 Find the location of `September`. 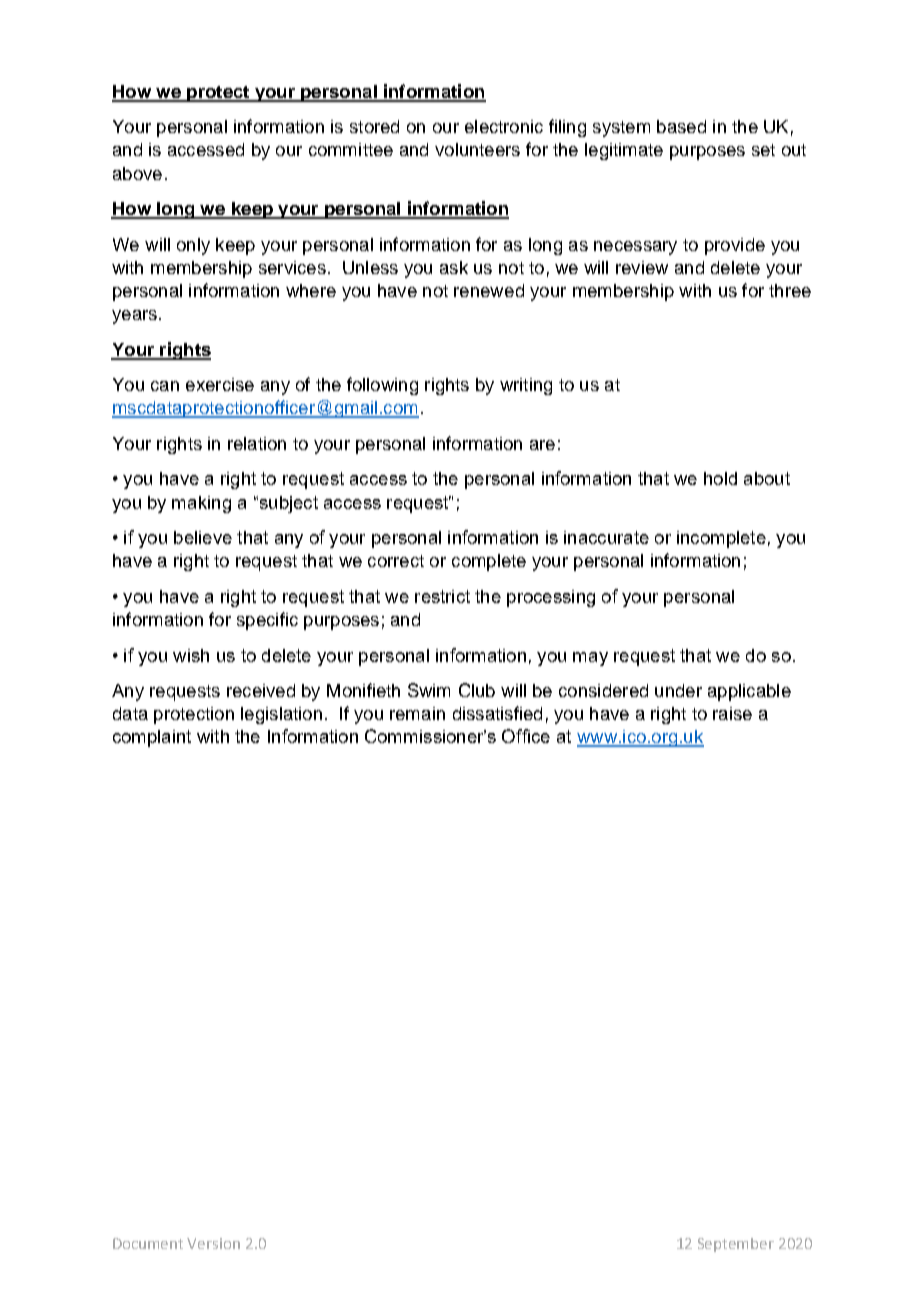

September is located at coordinates (736, 1245).
